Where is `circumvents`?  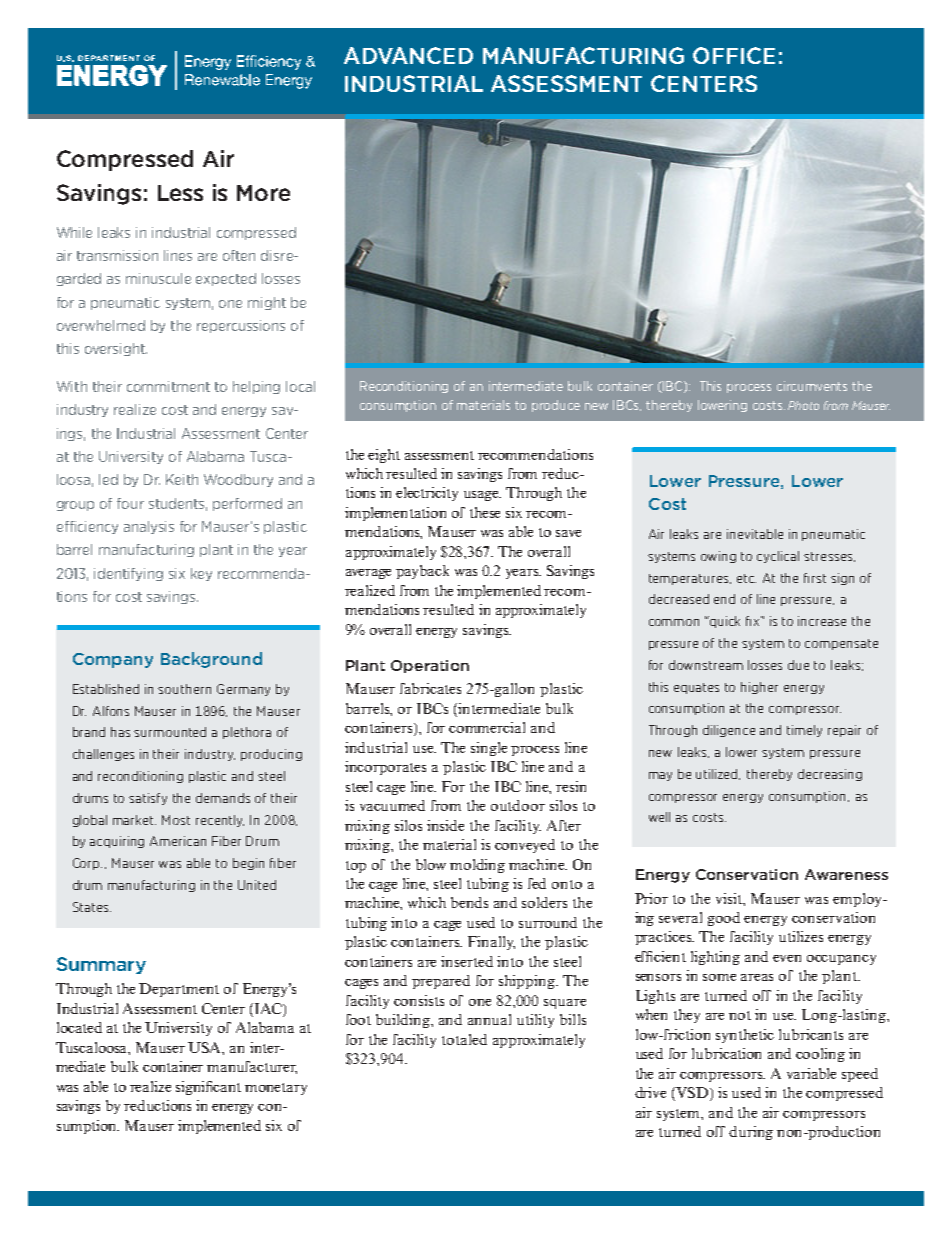 circumvents is located at coordinates (812, 386).
